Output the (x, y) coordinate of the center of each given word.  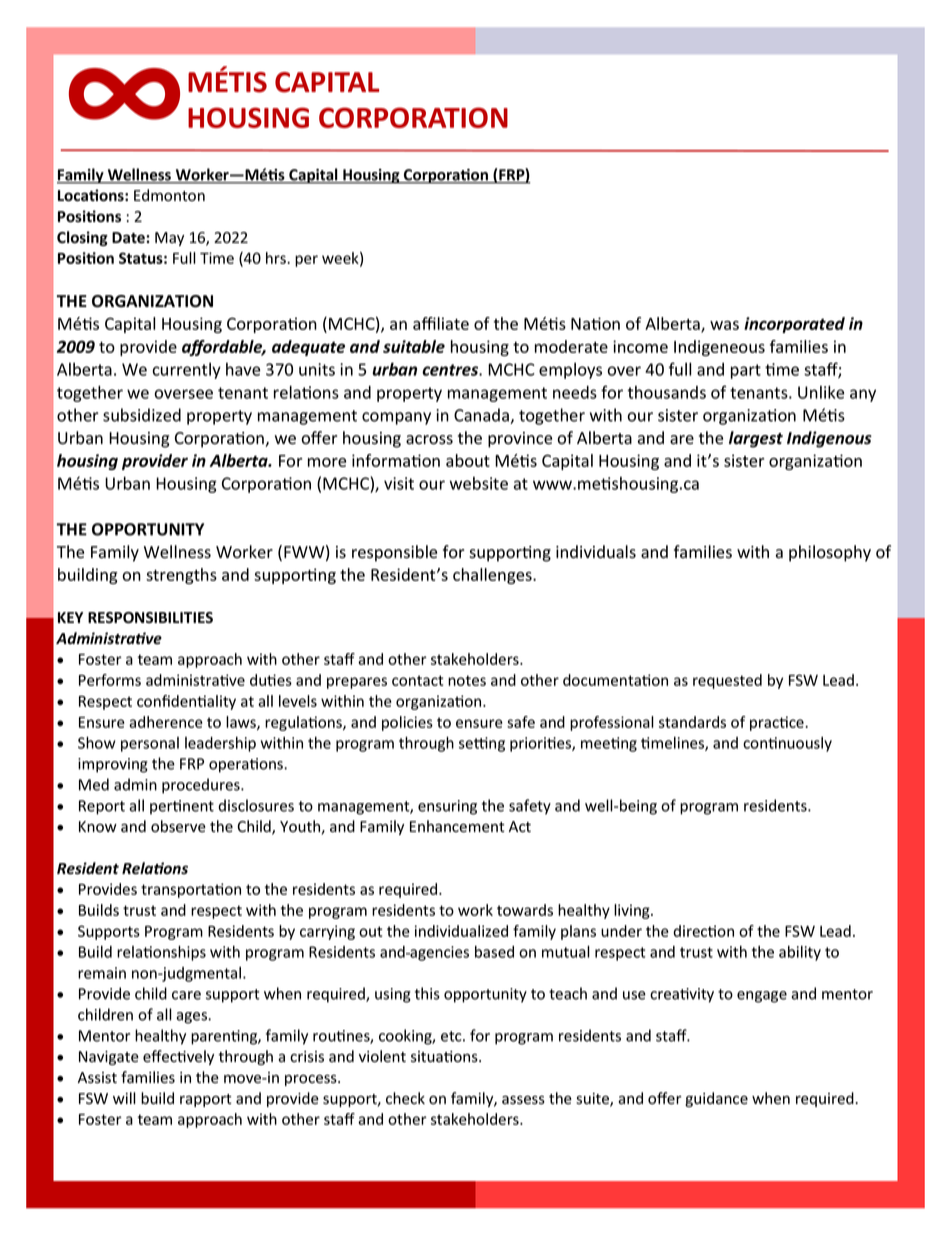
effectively (178, 1057)
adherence (166, 722)
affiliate (441, 323)
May (169, 239)
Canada (482, 416)
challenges (493, 576)
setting (482, 744)
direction (703, 931)
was (724, 325)
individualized (461, 931)
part (746, 371)
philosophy (830, 553)
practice (778, 723)
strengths (181, 576)
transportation (191, 890)
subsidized (142, 415)
